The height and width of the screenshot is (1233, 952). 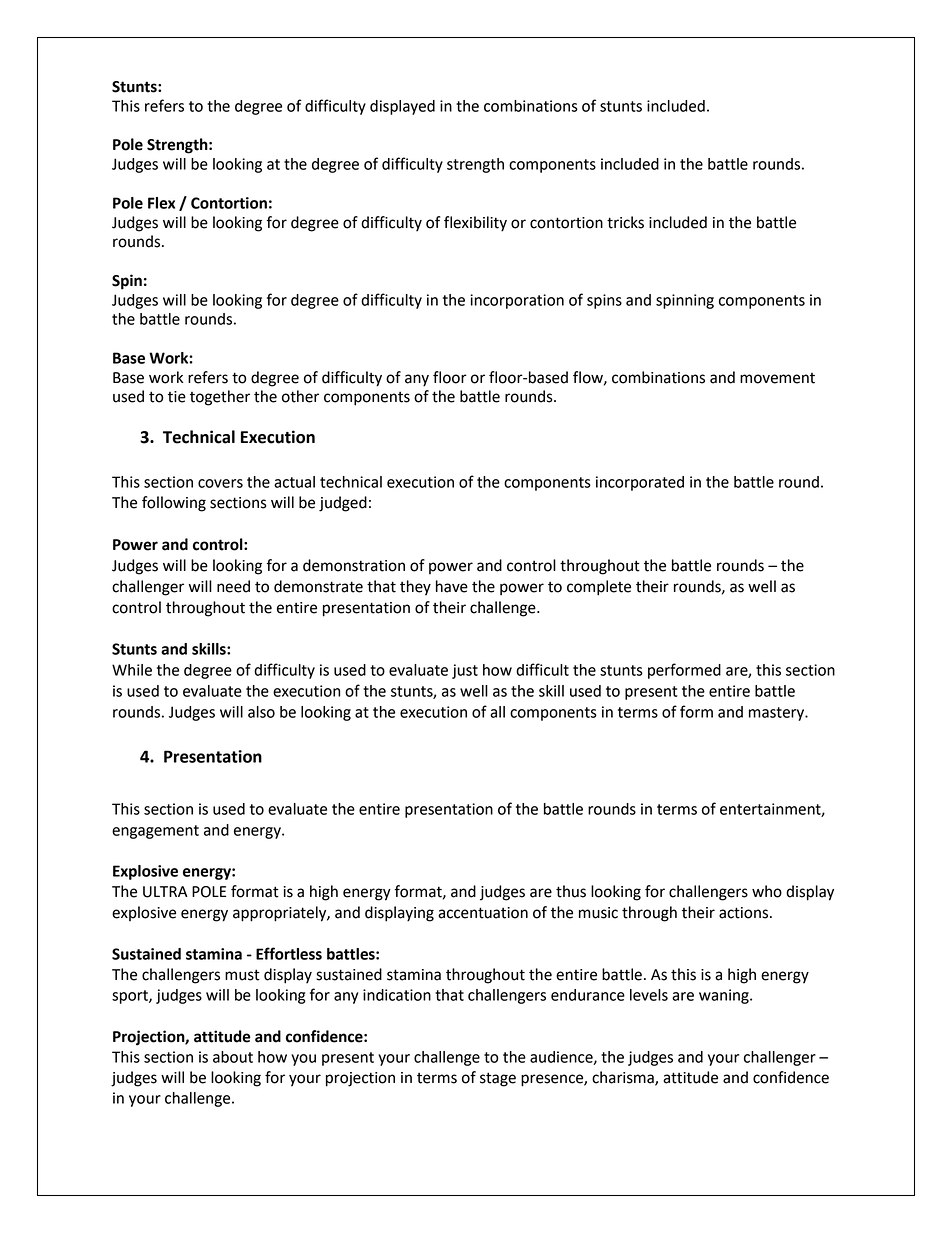 What do you see at coordinates (517, 301) in the screenshot?
I see `incorporation` at bounding box center [517, 301].
